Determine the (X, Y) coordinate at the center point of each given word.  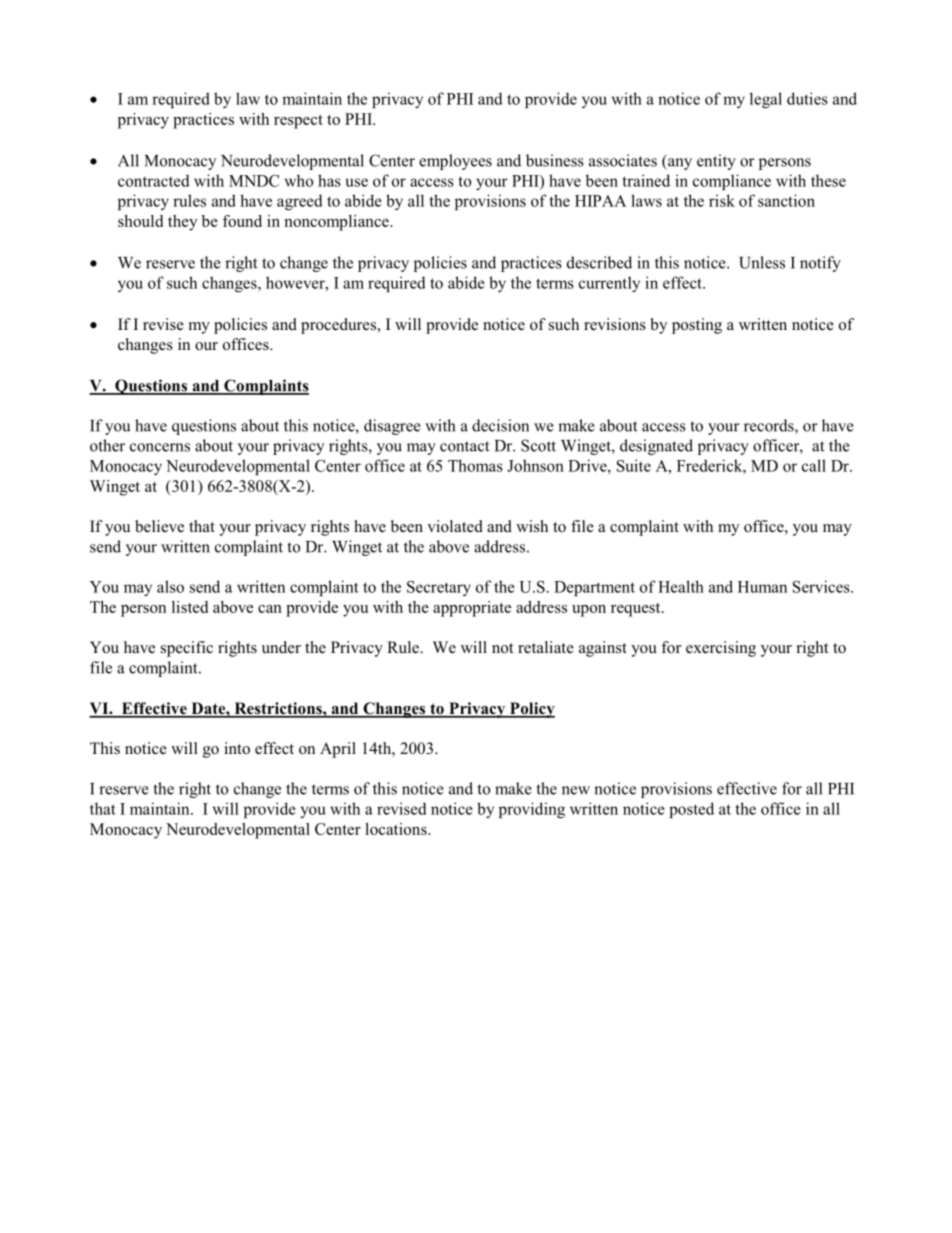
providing (532, 810)
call (814, 465)
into (237, 748)
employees (455, 162)
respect (298, 122)
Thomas (475, 465)
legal (766, 100)
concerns (160, 447)
